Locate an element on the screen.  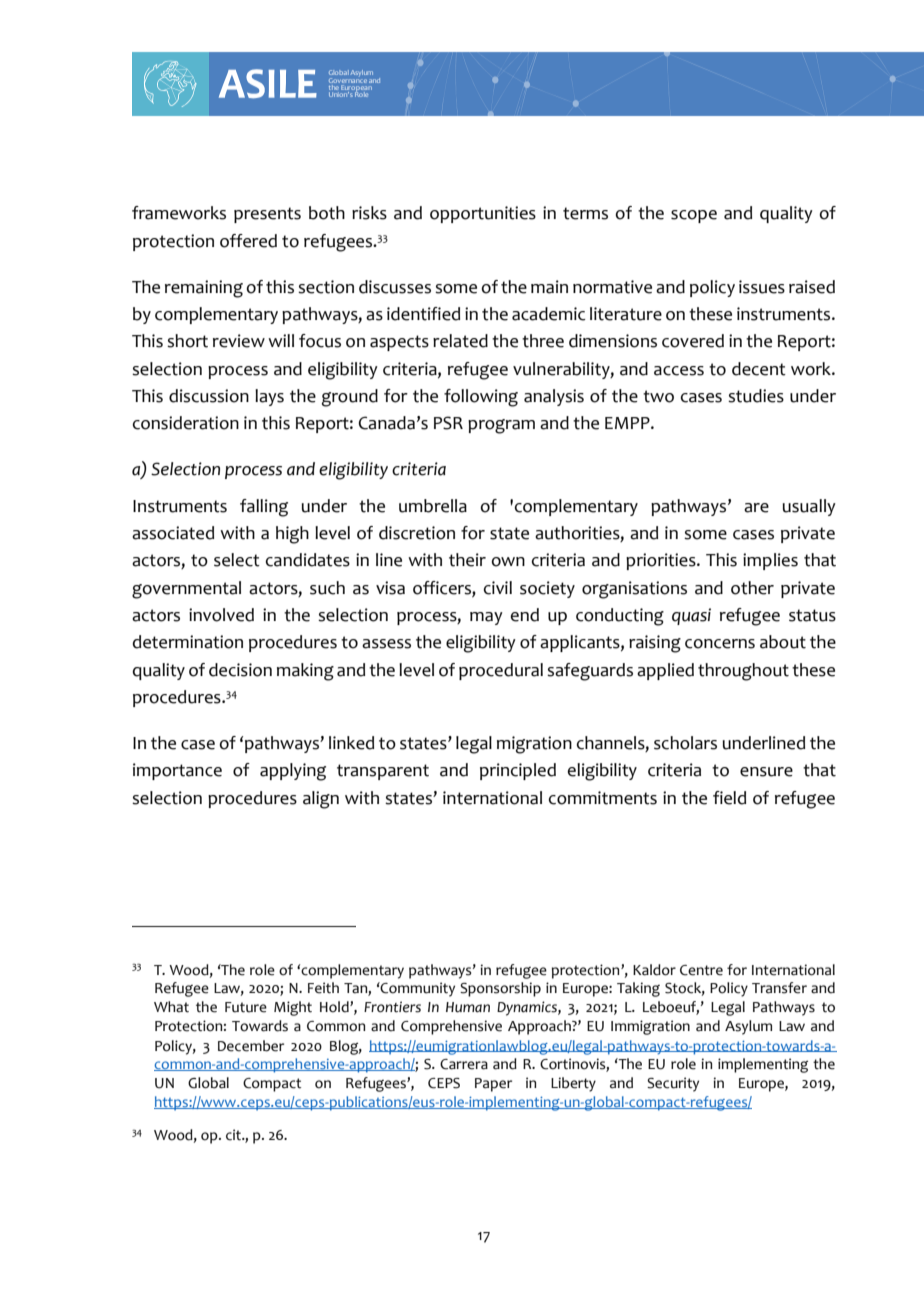
decision is located at coordinates (240, 670).
